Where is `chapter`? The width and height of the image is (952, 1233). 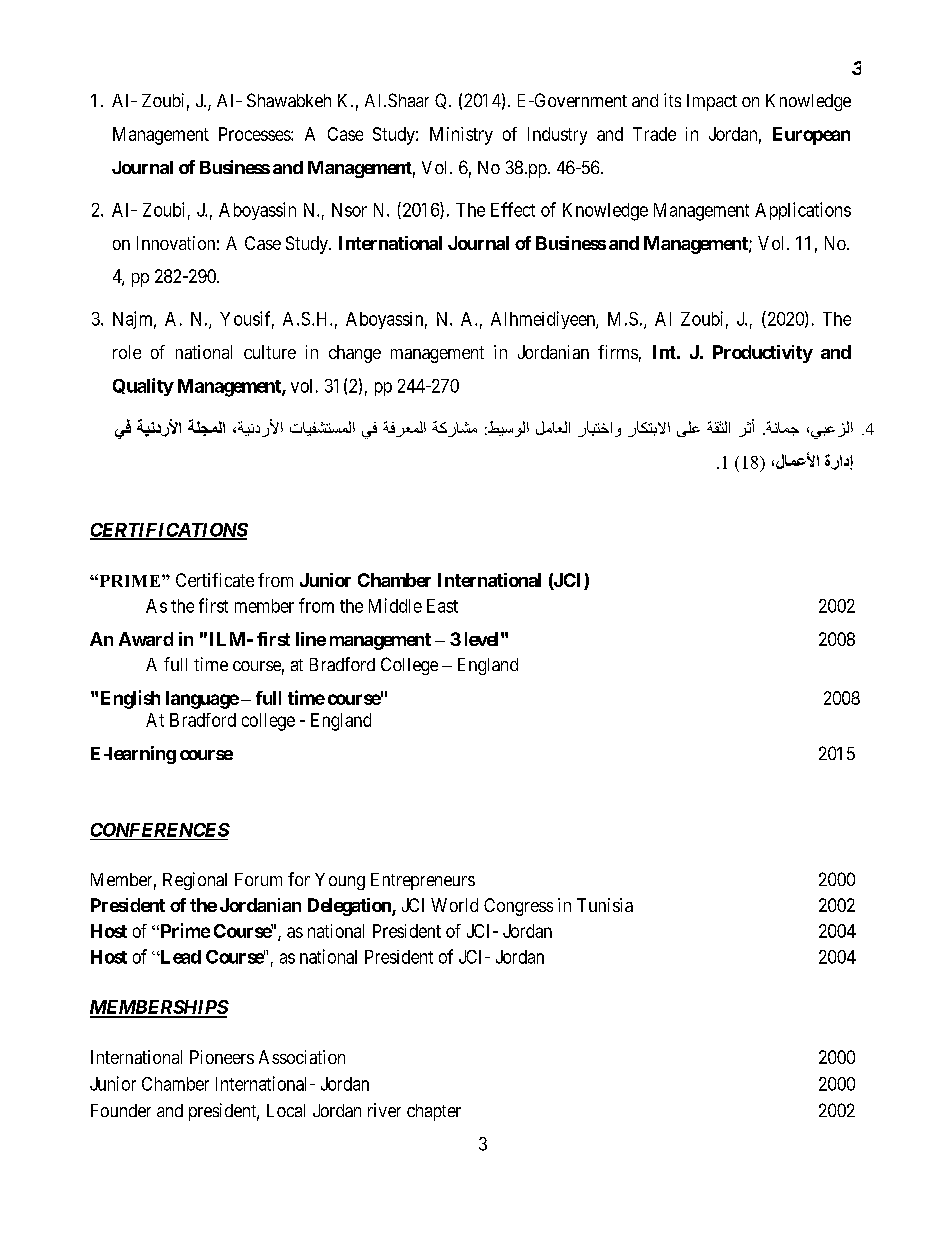 chapter is located at coordinates (434, 1112).
